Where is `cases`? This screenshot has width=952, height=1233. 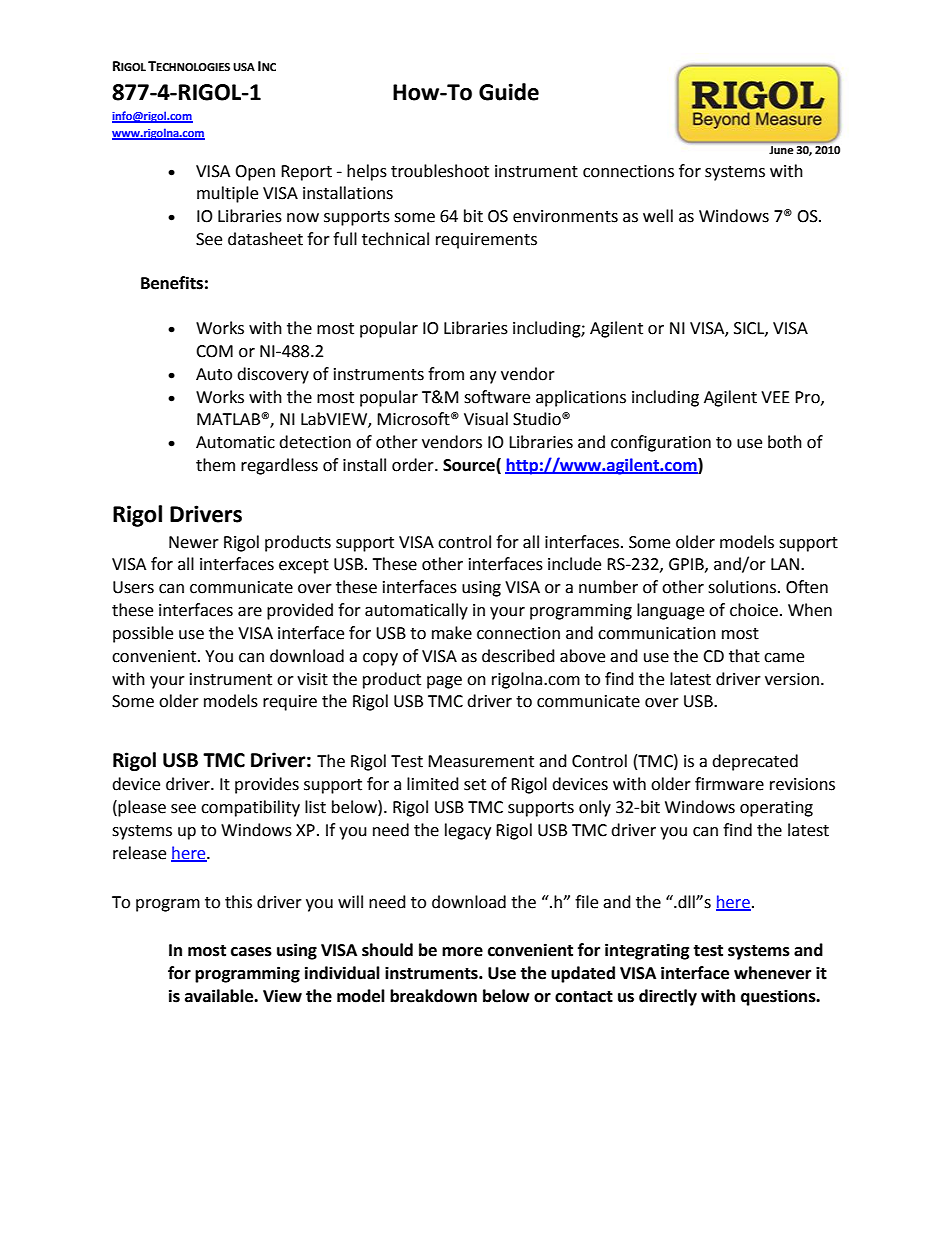 cases is located at coordinates (251, 952).
